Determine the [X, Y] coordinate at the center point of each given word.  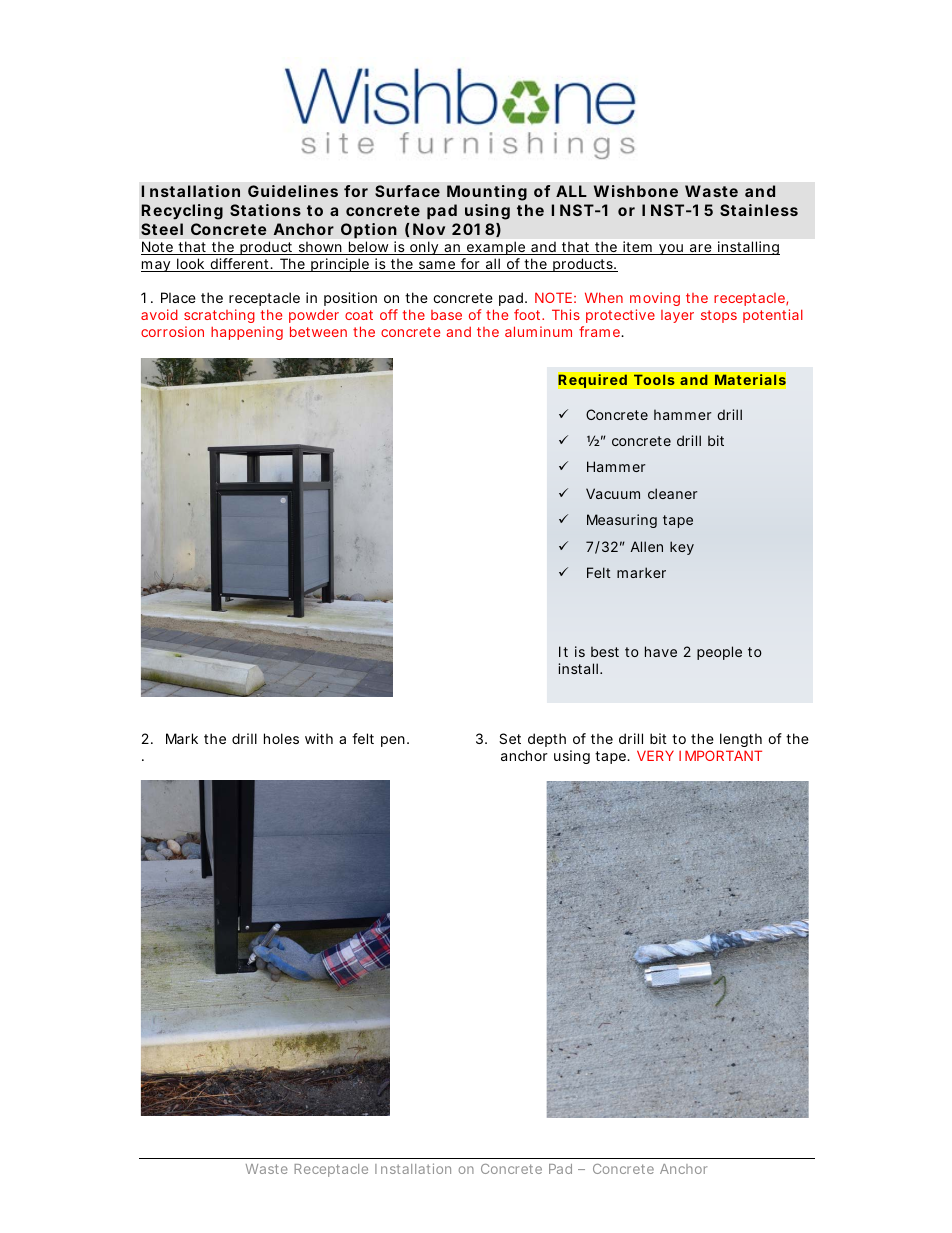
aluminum [538, 331]
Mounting [487, 193]
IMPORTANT [720, 755]
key [682, 548]
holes [281, 738]
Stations [265, 210]
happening [247, 333]
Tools [654, 380]
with [319, 738]
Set [510, 738]
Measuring [622, 521]
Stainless [759, 210]
